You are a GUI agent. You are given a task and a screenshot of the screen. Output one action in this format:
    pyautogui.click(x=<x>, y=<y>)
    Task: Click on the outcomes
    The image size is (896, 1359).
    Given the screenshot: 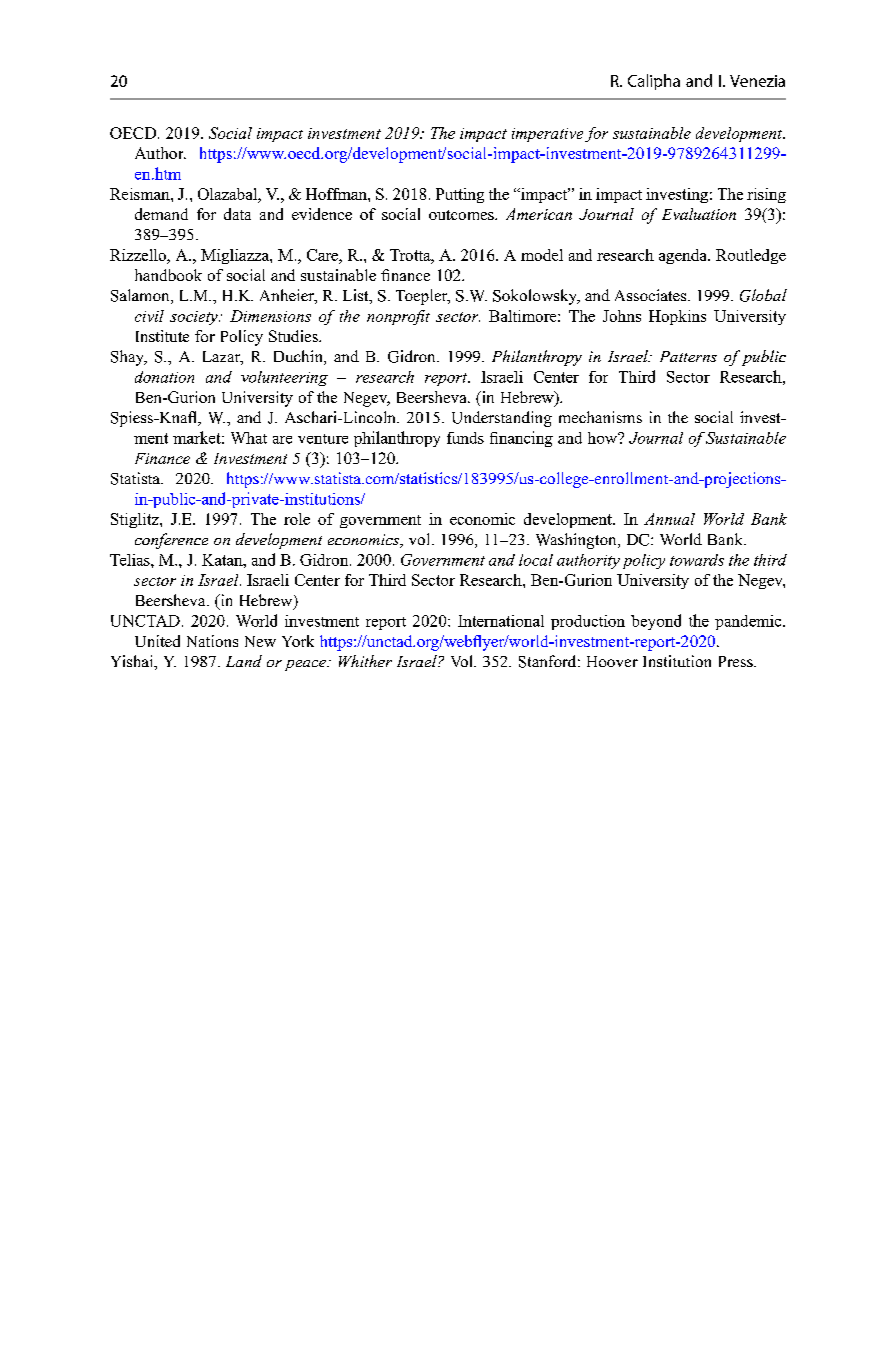 What is the action you would take?
    pyautogui.click(x=462, y=215)
